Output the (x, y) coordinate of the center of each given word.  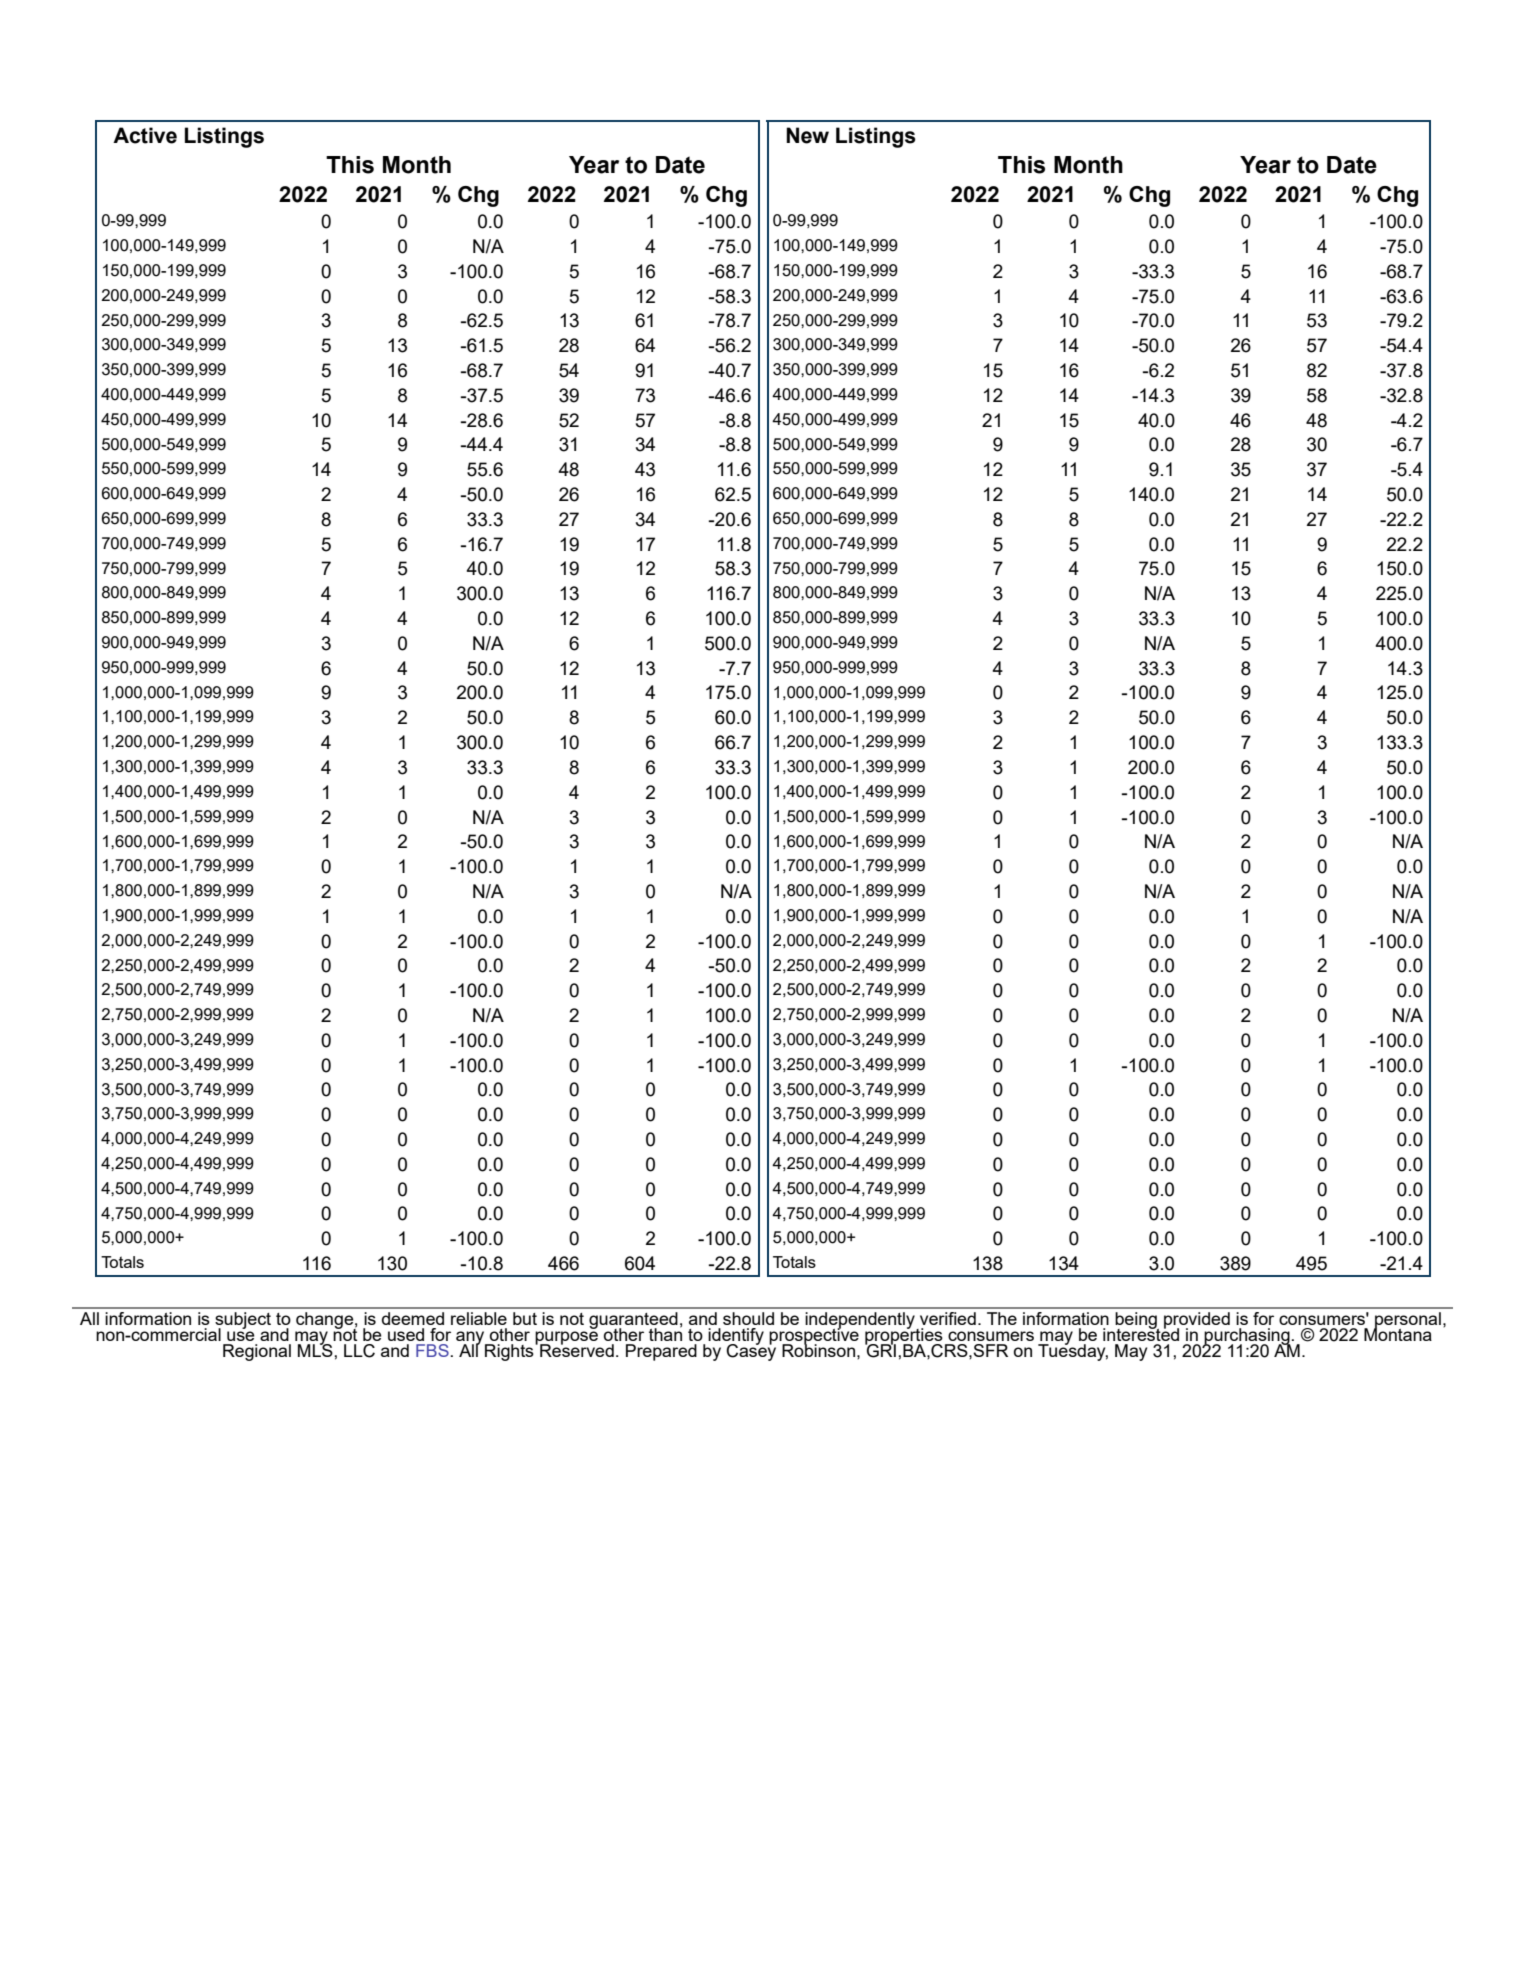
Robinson (818, 1349)
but (525, 1318)
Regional (257, 1352)
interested (1141, 1333)
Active (145, 135)
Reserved (577, 1349)
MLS (316, 1349)
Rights (510, 1351)
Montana (1398, 1333)
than (665, 1333)
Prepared (661, 1352)
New (807, 135)
